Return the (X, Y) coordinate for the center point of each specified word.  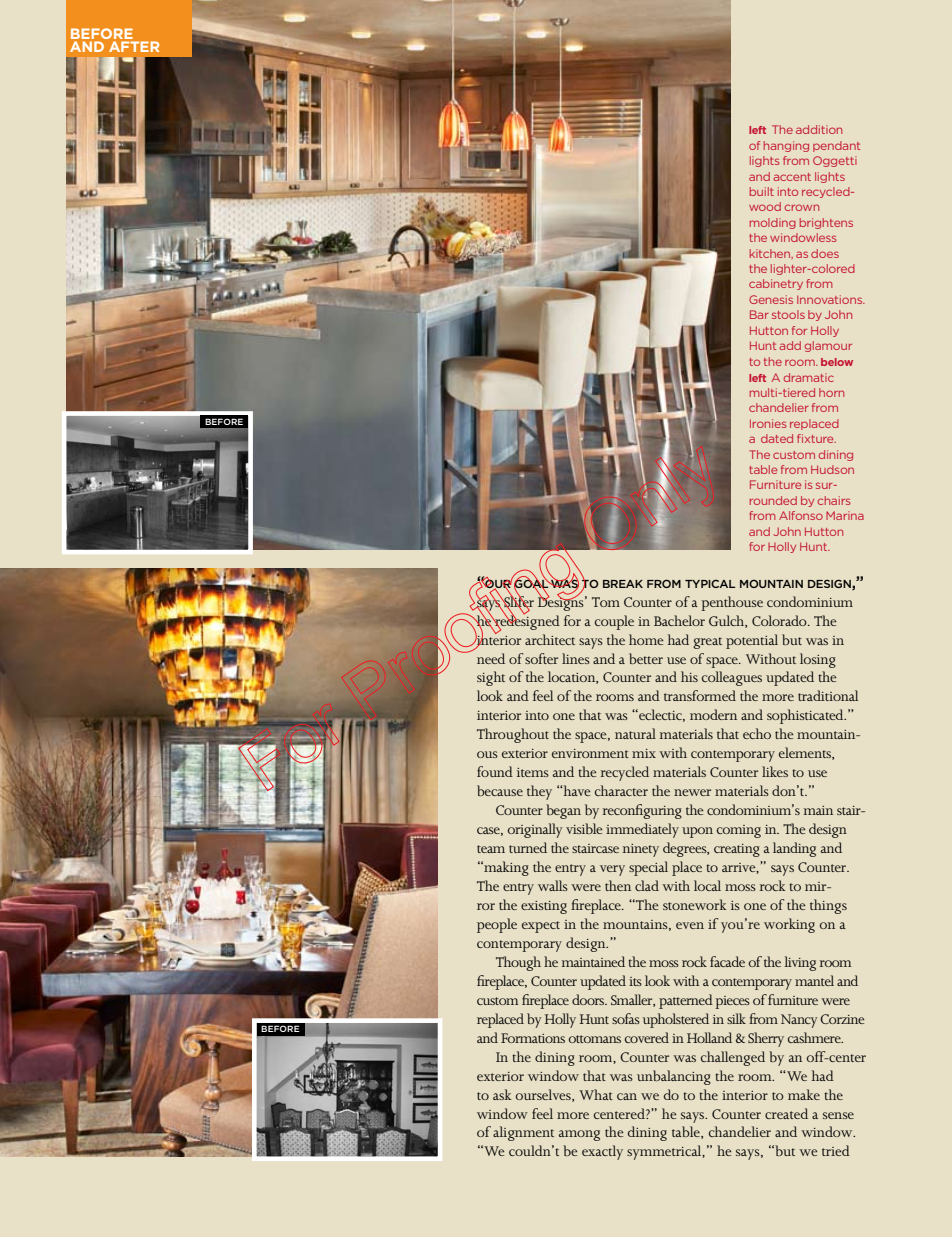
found (495, 771)
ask (502, 1094)
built (762, 191)
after (134, 46)
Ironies (768, 423)
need (491, 658)
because (500, 790)
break (623, 584)
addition (819, 129)
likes (775, 771)
